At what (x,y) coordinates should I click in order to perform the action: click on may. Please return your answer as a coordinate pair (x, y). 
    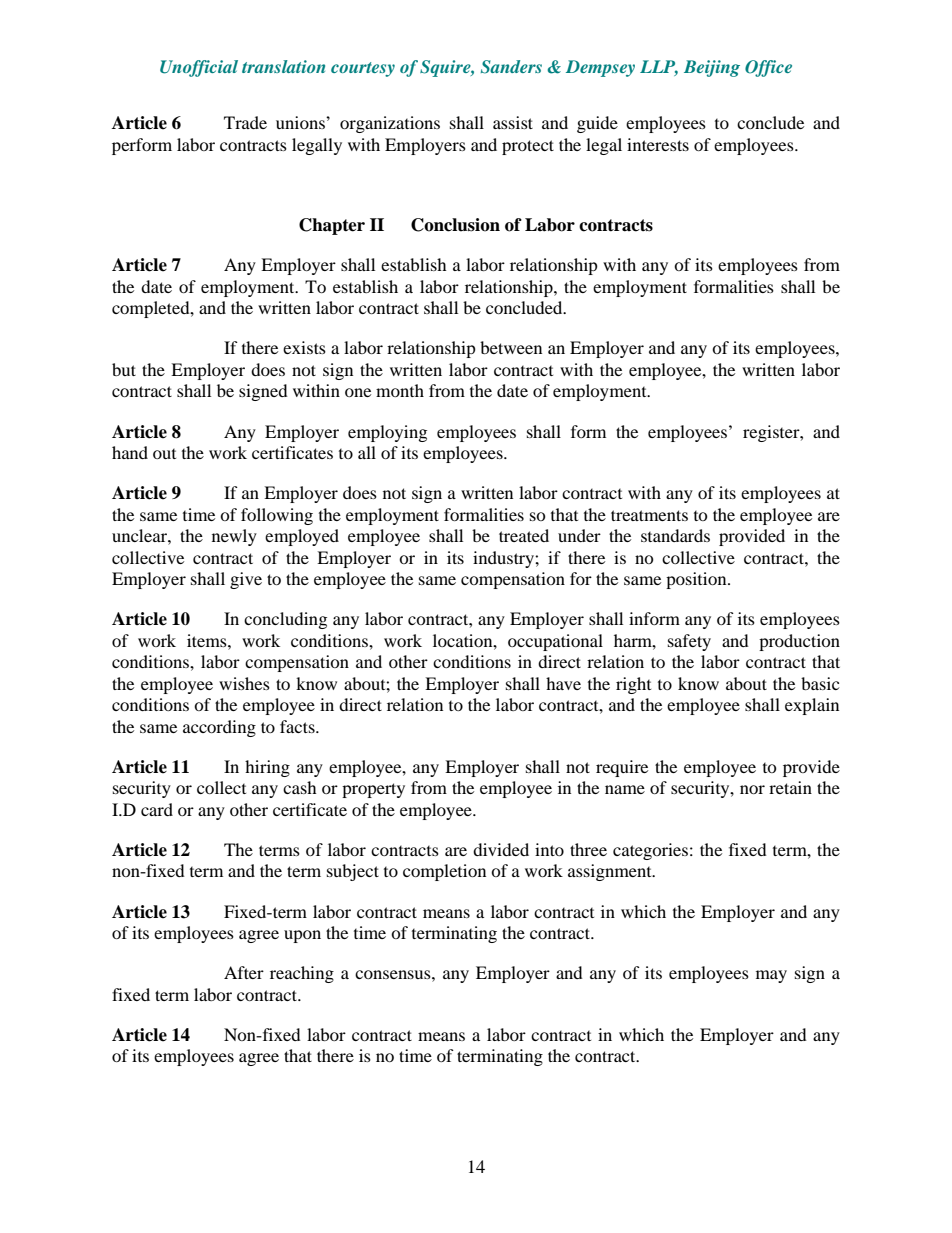
    Looking at the image, I should click on (771, 976).
